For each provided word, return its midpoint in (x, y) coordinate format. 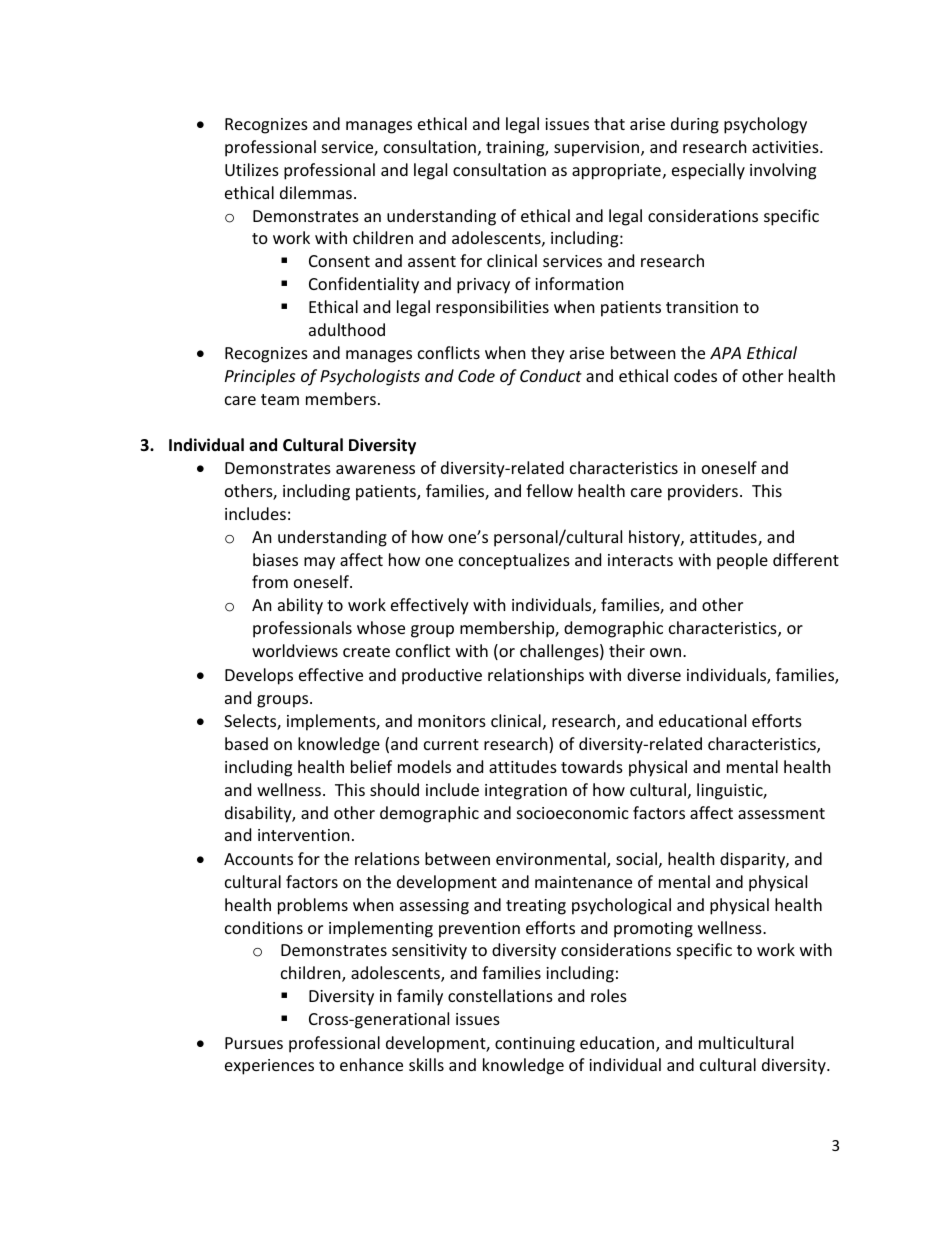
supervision (598, 149)
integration (526, 792)
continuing (535, 1045)
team (280, 399)
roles (609, 995)
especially (708, 171)
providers (703, 492)
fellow (549, 490)
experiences (269, 1067)
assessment (781, 813)
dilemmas (316, 192)
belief (371, 766)
